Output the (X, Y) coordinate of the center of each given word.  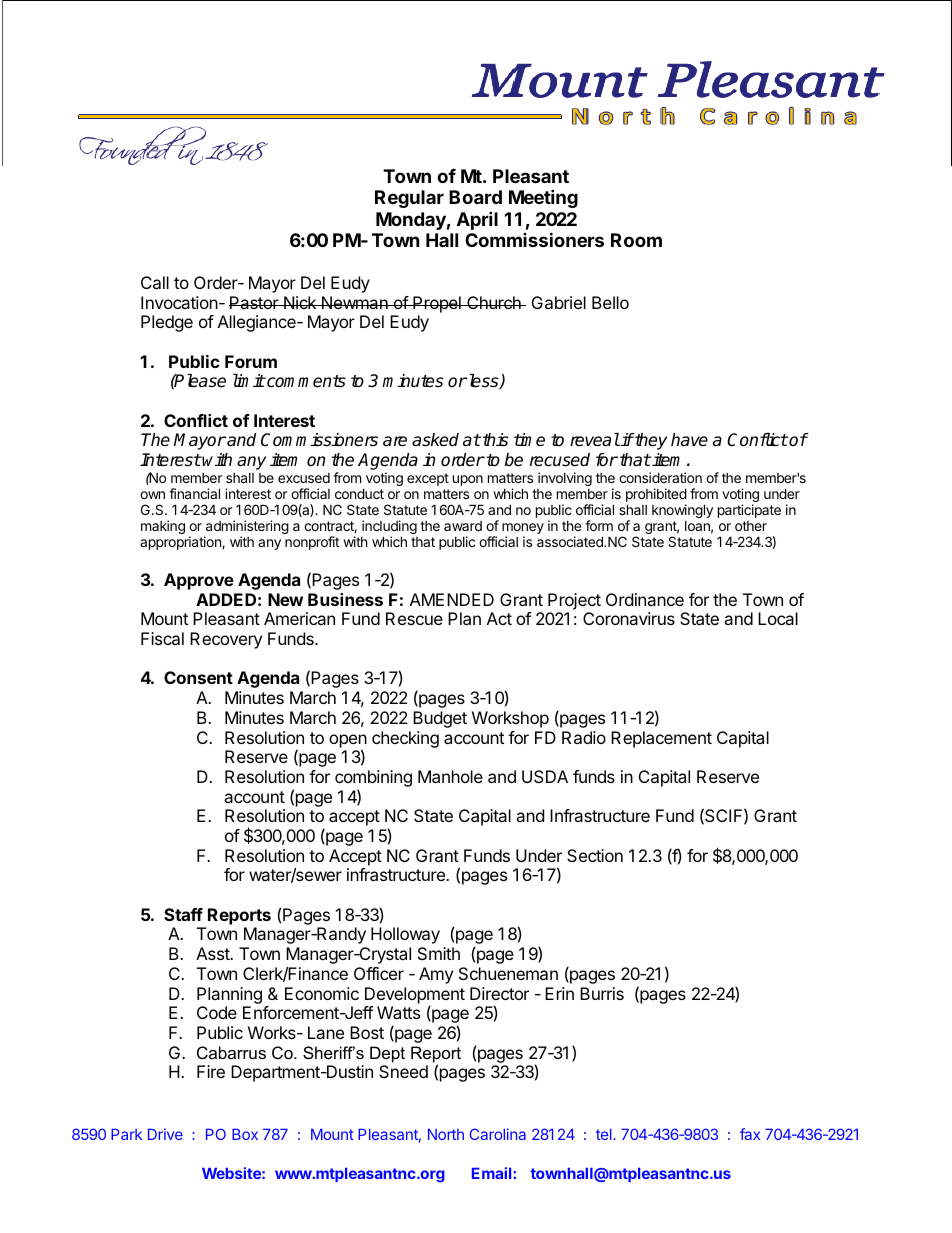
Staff (183, 914)
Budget (440, 719)
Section (595, 855)
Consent (198, 677)
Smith (439, 953)
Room (636, 240)
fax (750, 1134)
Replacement (661, 739)
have (689, 440)
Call (155, 282)
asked (435, 440)
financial (194, 493)
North (446, 1134)
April (477, 220)
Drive (165, 1134)
